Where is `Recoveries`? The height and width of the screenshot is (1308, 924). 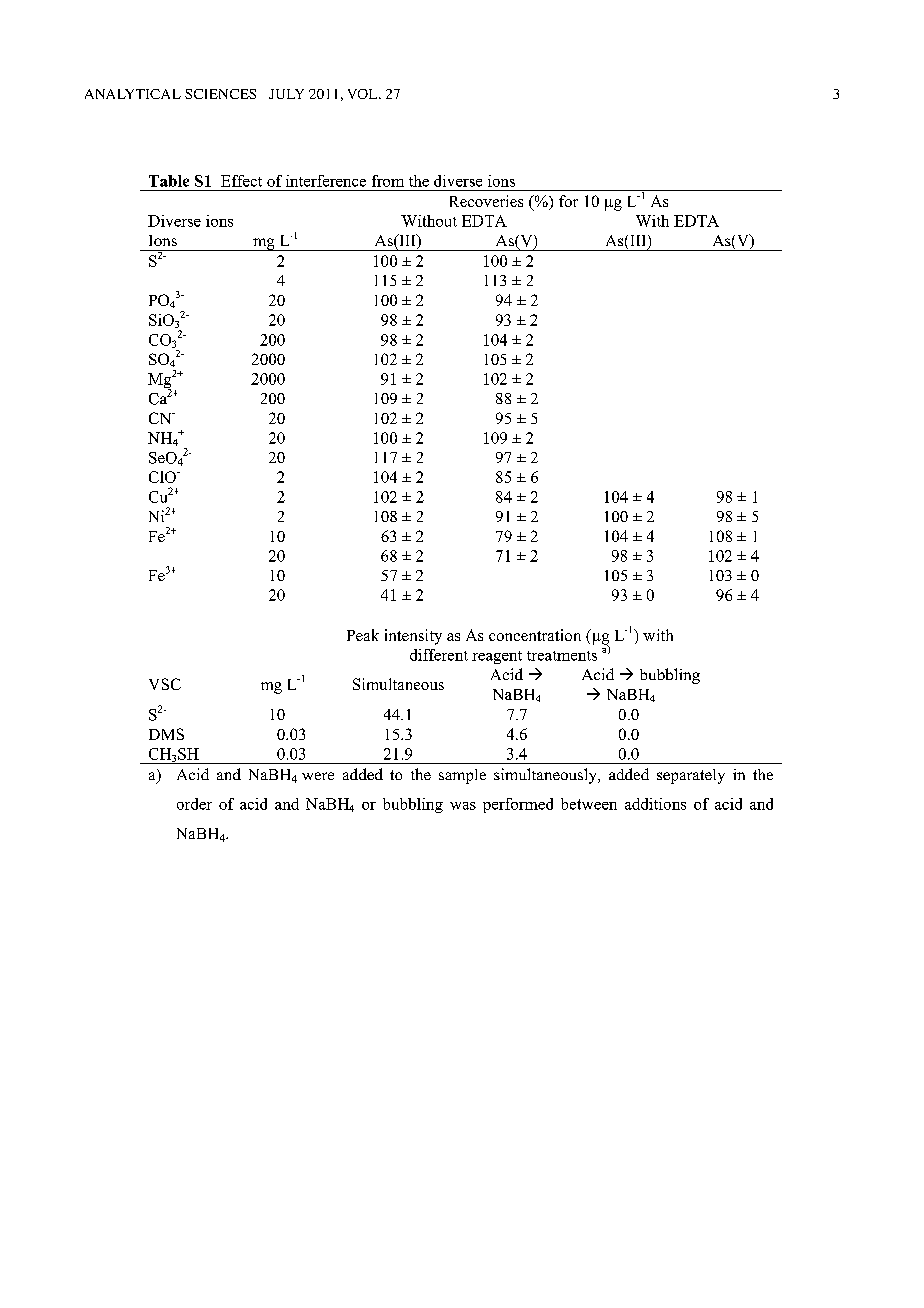
Recoveries is located at coordinates (486, 201).
